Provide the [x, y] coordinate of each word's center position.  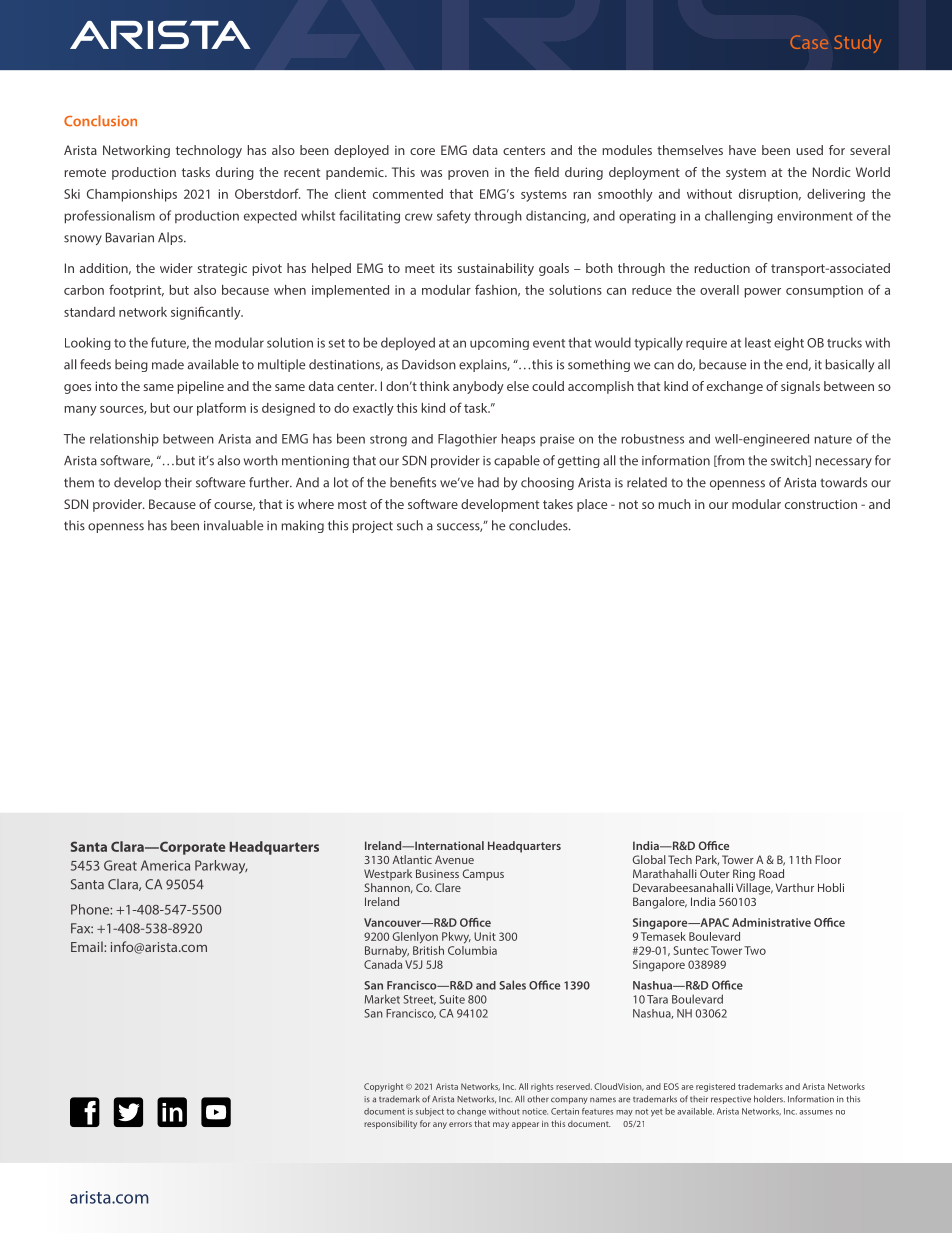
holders [769, 1099]
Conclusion [100, 120]
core [422, 151]
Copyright [383, 1087]
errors [460, 1124]
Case [809, 42]
